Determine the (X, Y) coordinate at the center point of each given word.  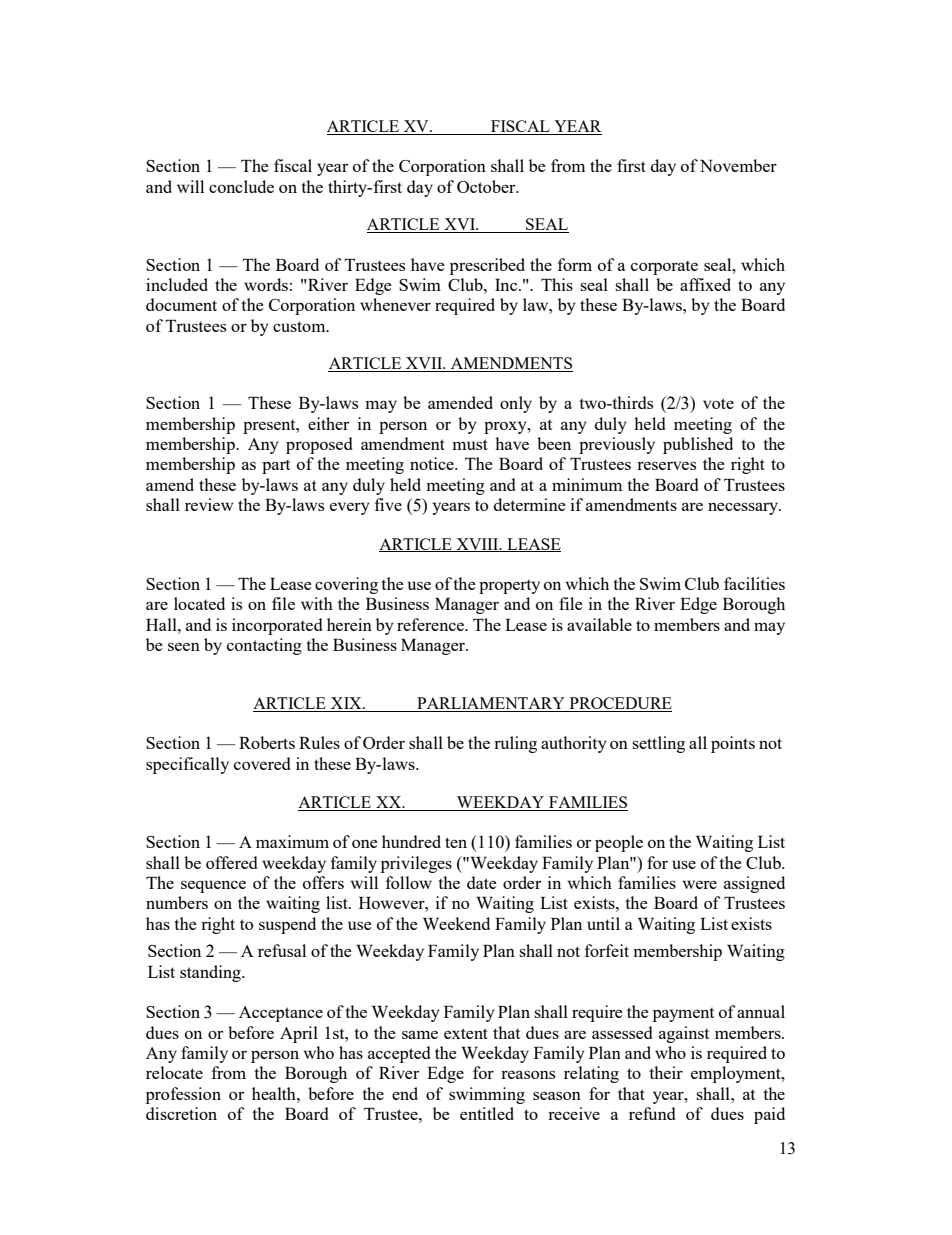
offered (231, 862)
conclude (241, 186)
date (482, 882)
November (738, 165)
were (700, 884)
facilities (754, 583)
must (470, 444)
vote (718, 403)
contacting (264, 646)
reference (432, 624)
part (276, 467)
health (275, 1093)
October (487, 186)
